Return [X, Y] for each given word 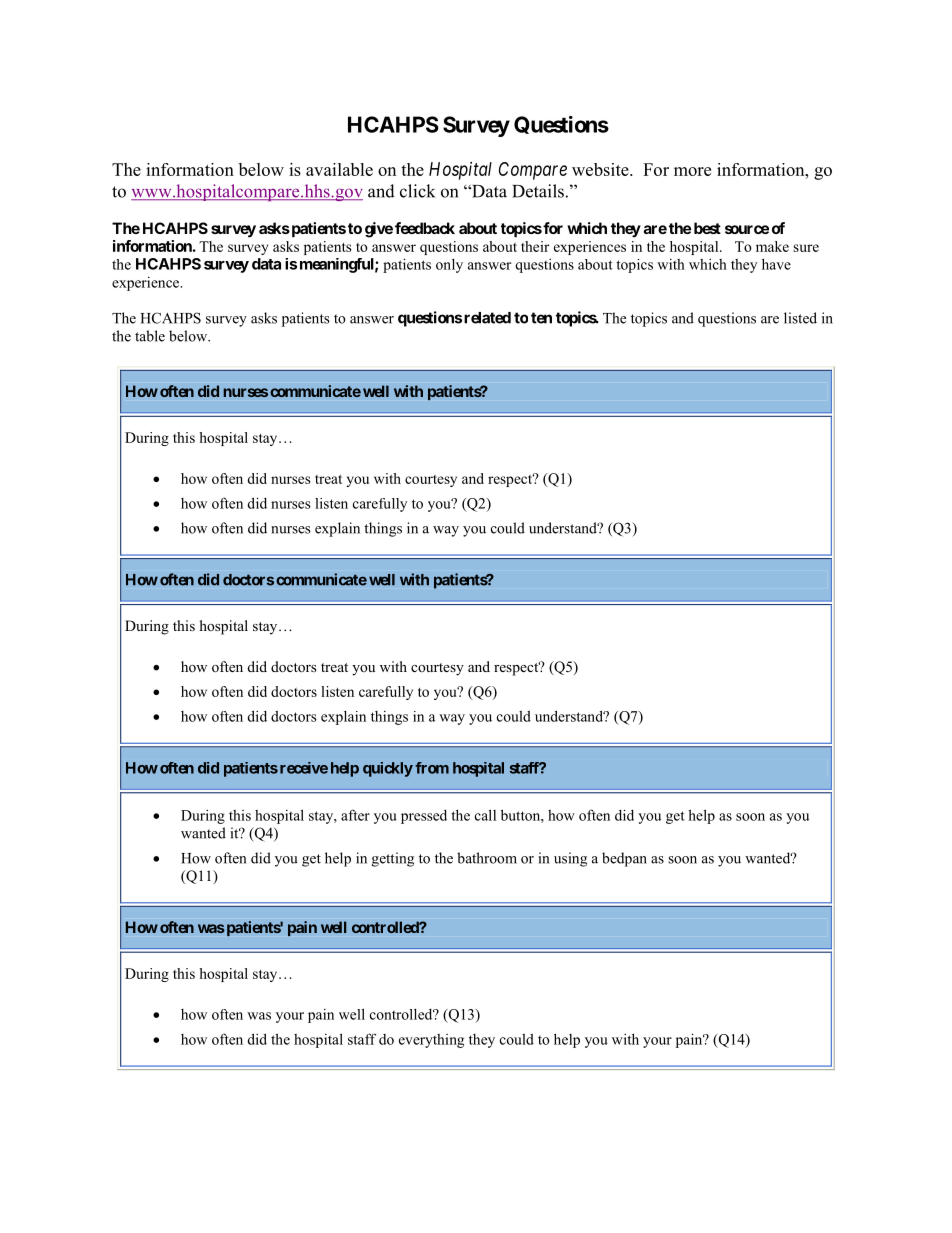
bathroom [487, 858]
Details [538, 191]
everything [431, 1041]
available [339, 169]
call [485, 815]
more [692, 171]
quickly [388, 769]
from [432, 768]
